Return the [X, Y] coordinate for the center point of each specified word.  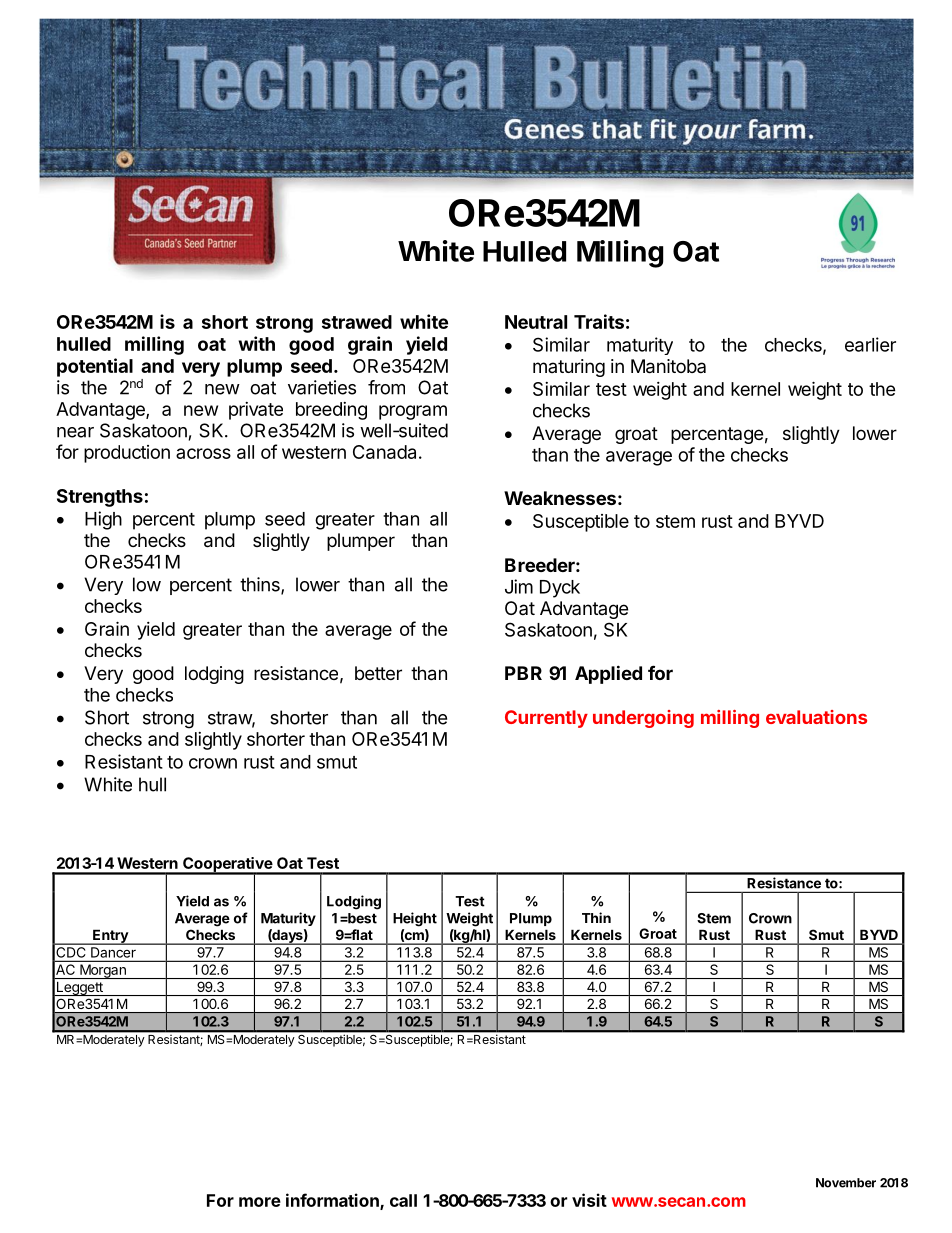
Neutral [536, 322]
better [378, 673]
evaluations [816, 717]
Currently [546, 719]
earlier [870, 344]
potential [95, 367]
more [260, 1202]
